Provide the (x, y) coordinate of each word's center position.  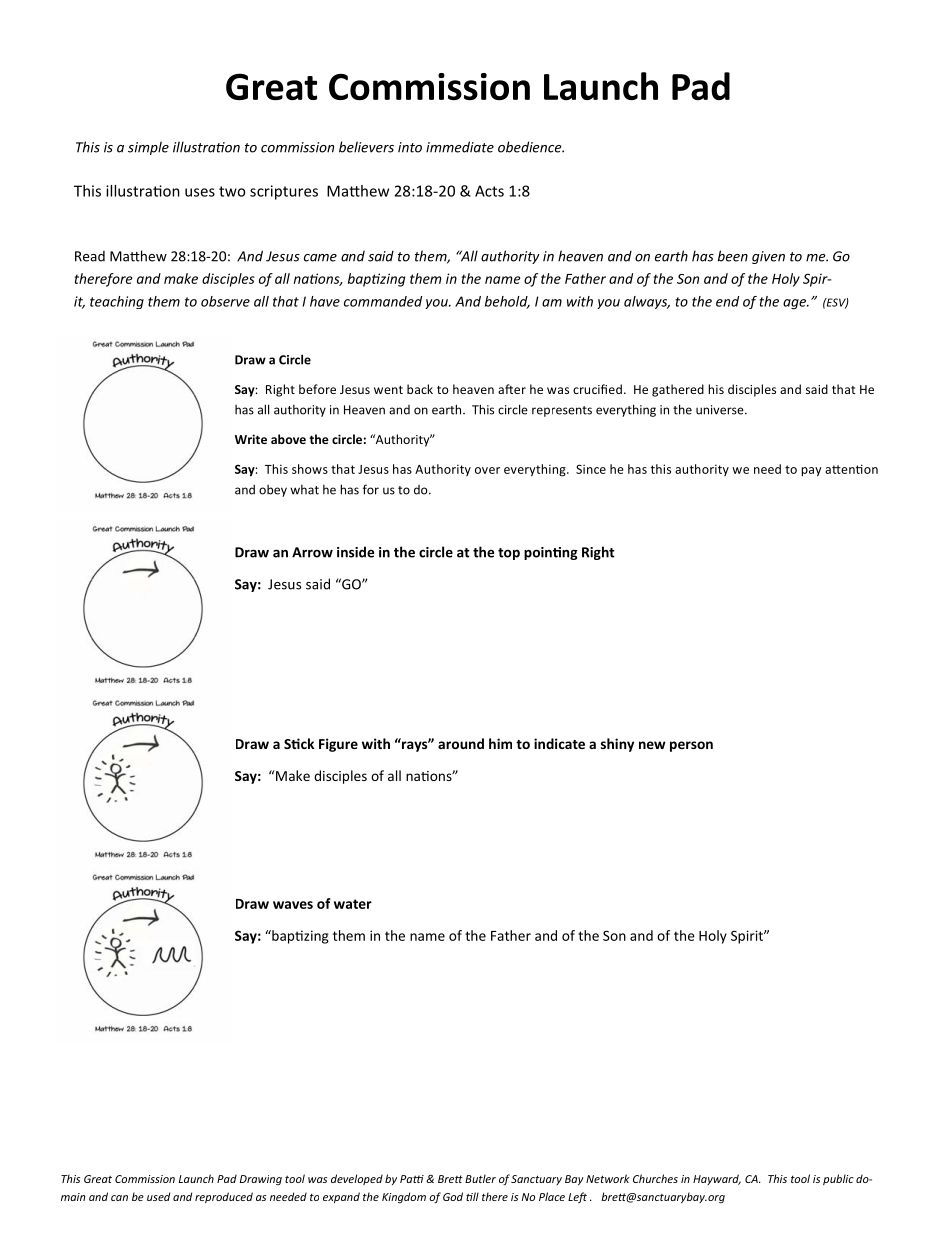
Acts (489, 191)
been (733, 256)
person (691, 746)
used (158, 1196)
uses (200, 192)
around (461, 743)
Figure (338, 745)
